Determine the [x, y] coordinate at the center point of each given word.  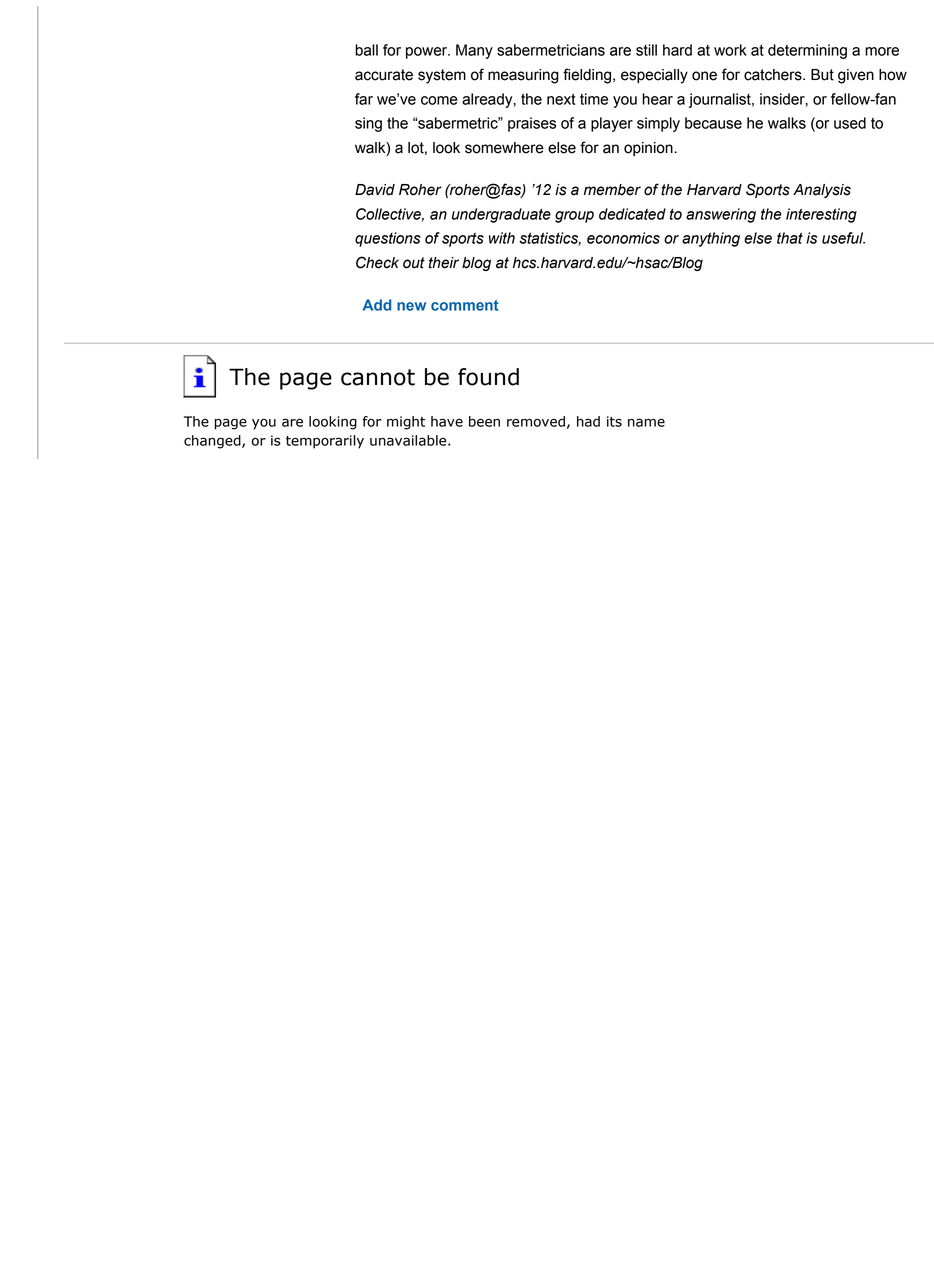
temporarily [325, 442]
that [790, 238]
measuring [523, 76]
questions [388, 239]
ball [366, 50]
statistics [550, 239]
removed [536, 421]
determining [807, 51]
